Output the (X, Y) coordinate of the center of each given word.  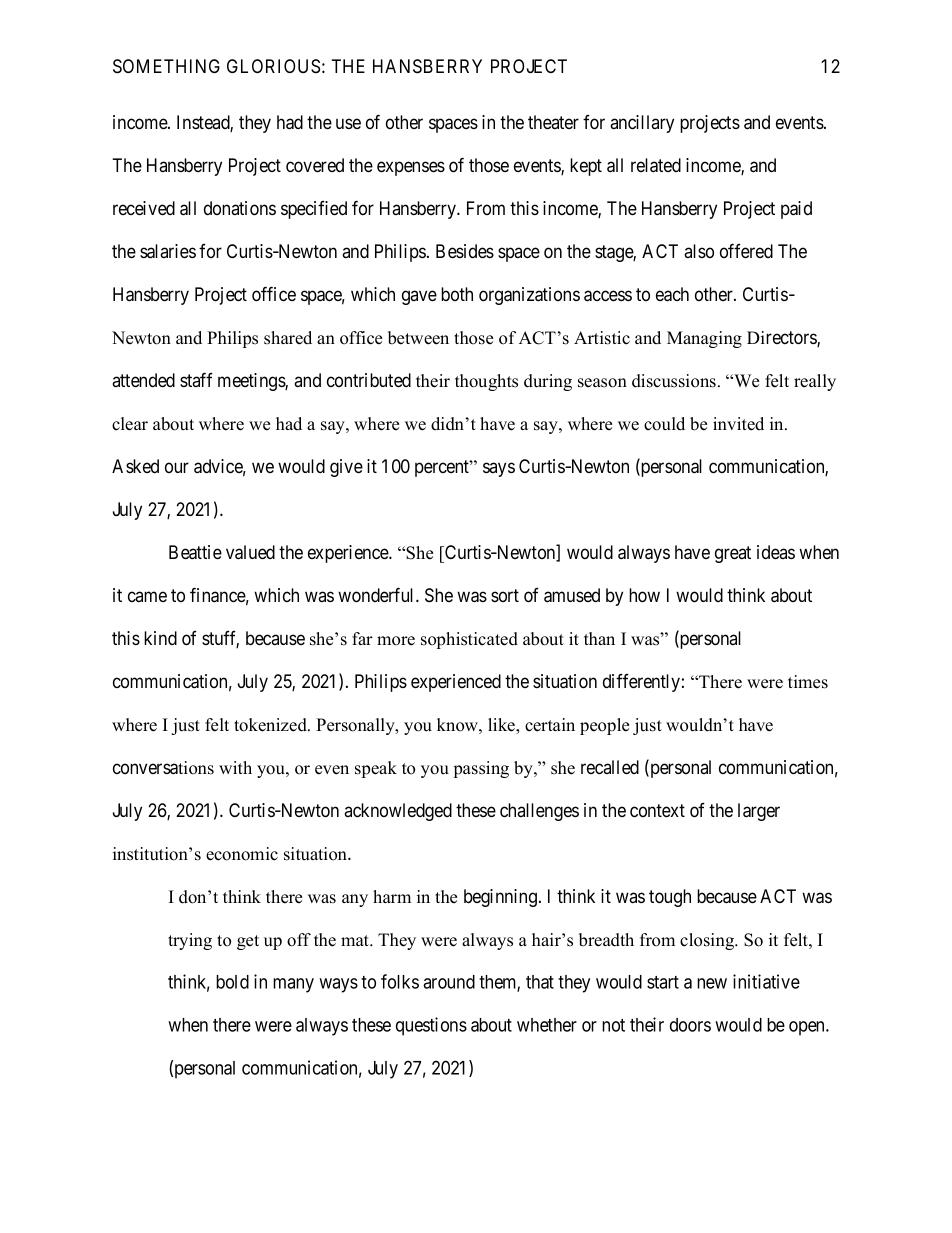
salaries (168, 251)
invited (738, 424)
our (177, 467)
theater (553, 122)
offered (746, 250)
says (499, 469)
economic (242, 854)
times (808, 682)
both (457, 294)
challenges (539, 812)
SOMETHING (166, 66)
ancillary (642, 124)
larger (759, 812)
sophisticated (469, 640)
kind (160, 638)
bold (232, 982)
